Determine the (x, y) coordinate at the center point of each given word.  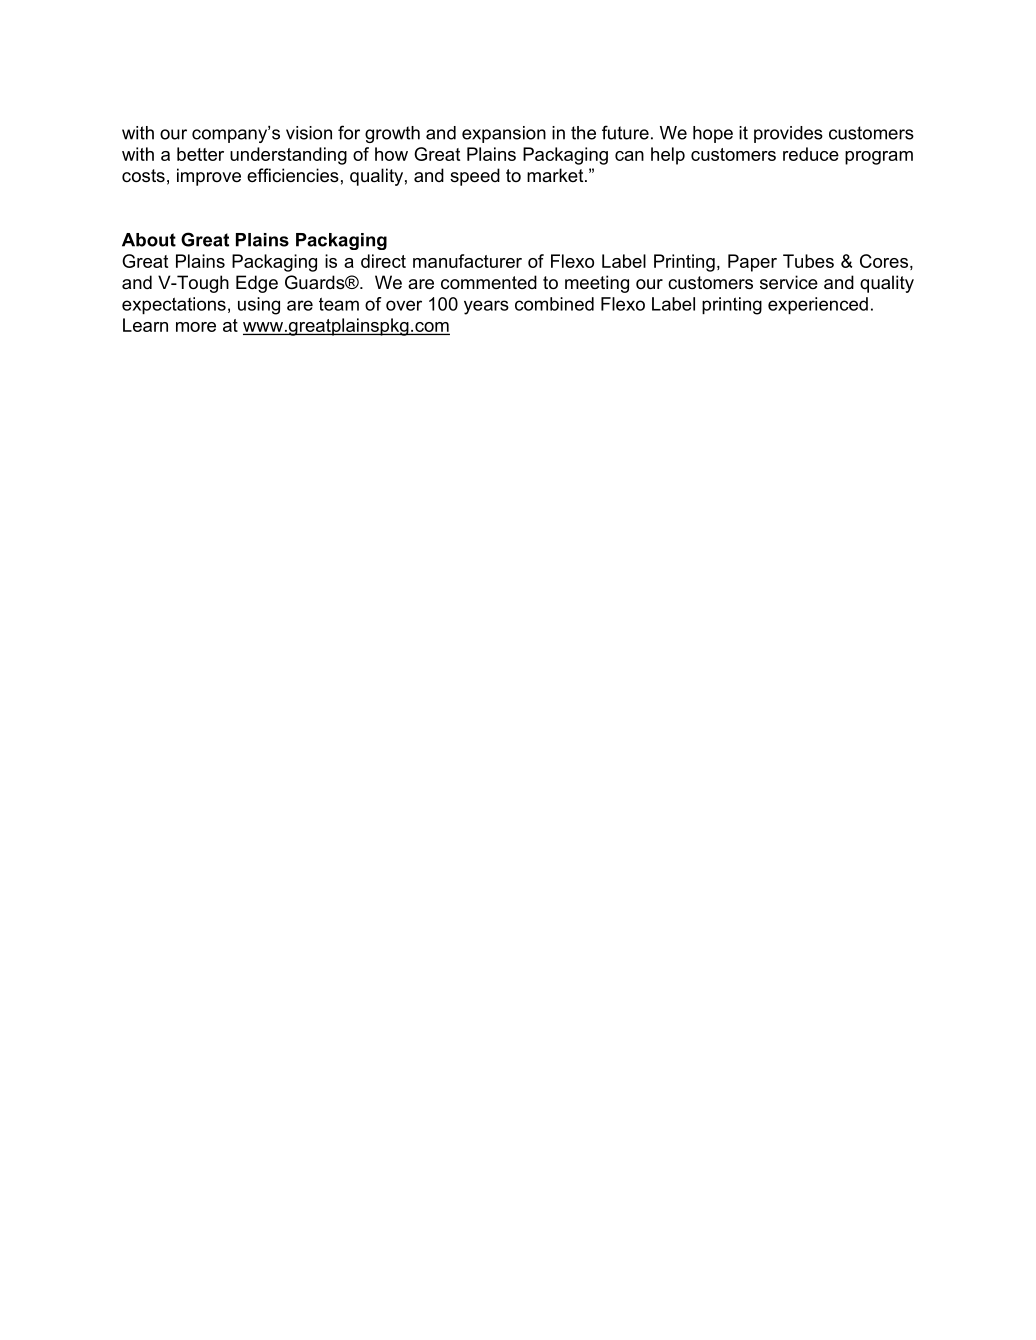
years (486, 307)
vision (309, 133)
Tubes (808, 261)
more (196, 327)
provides (788, 134)
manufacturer (467, 261)
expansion (504, 134)
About (149, 240)
